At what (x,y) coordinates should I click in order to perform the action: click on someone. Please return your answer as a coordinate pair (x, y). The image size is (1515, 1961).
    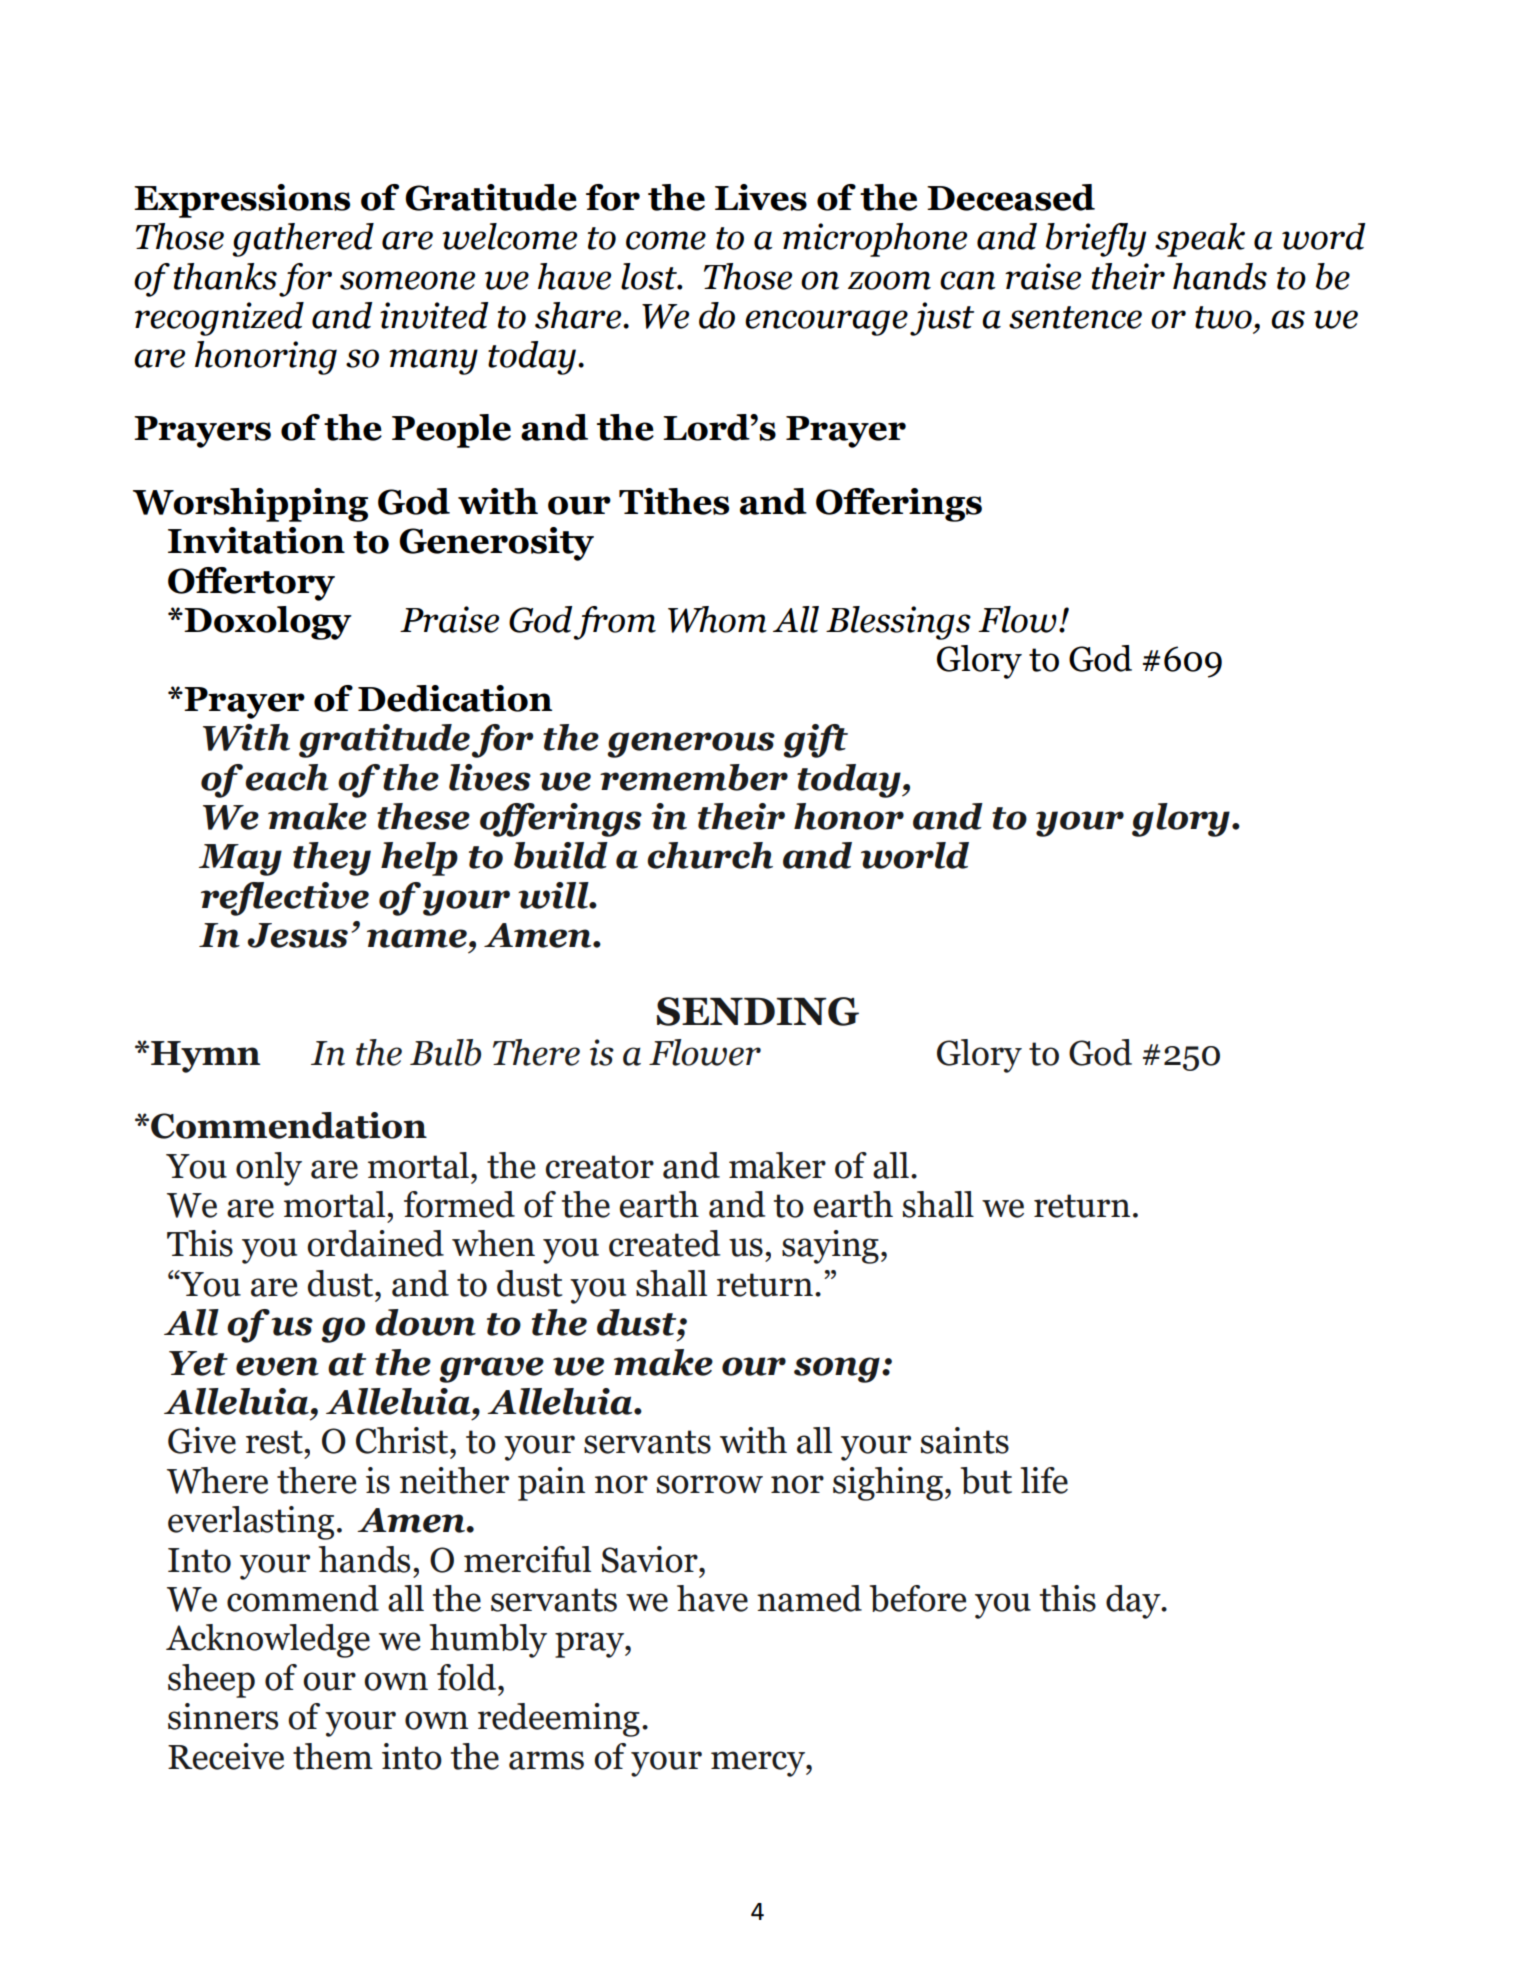
    Looking at the image, I should click on (407, 280).
